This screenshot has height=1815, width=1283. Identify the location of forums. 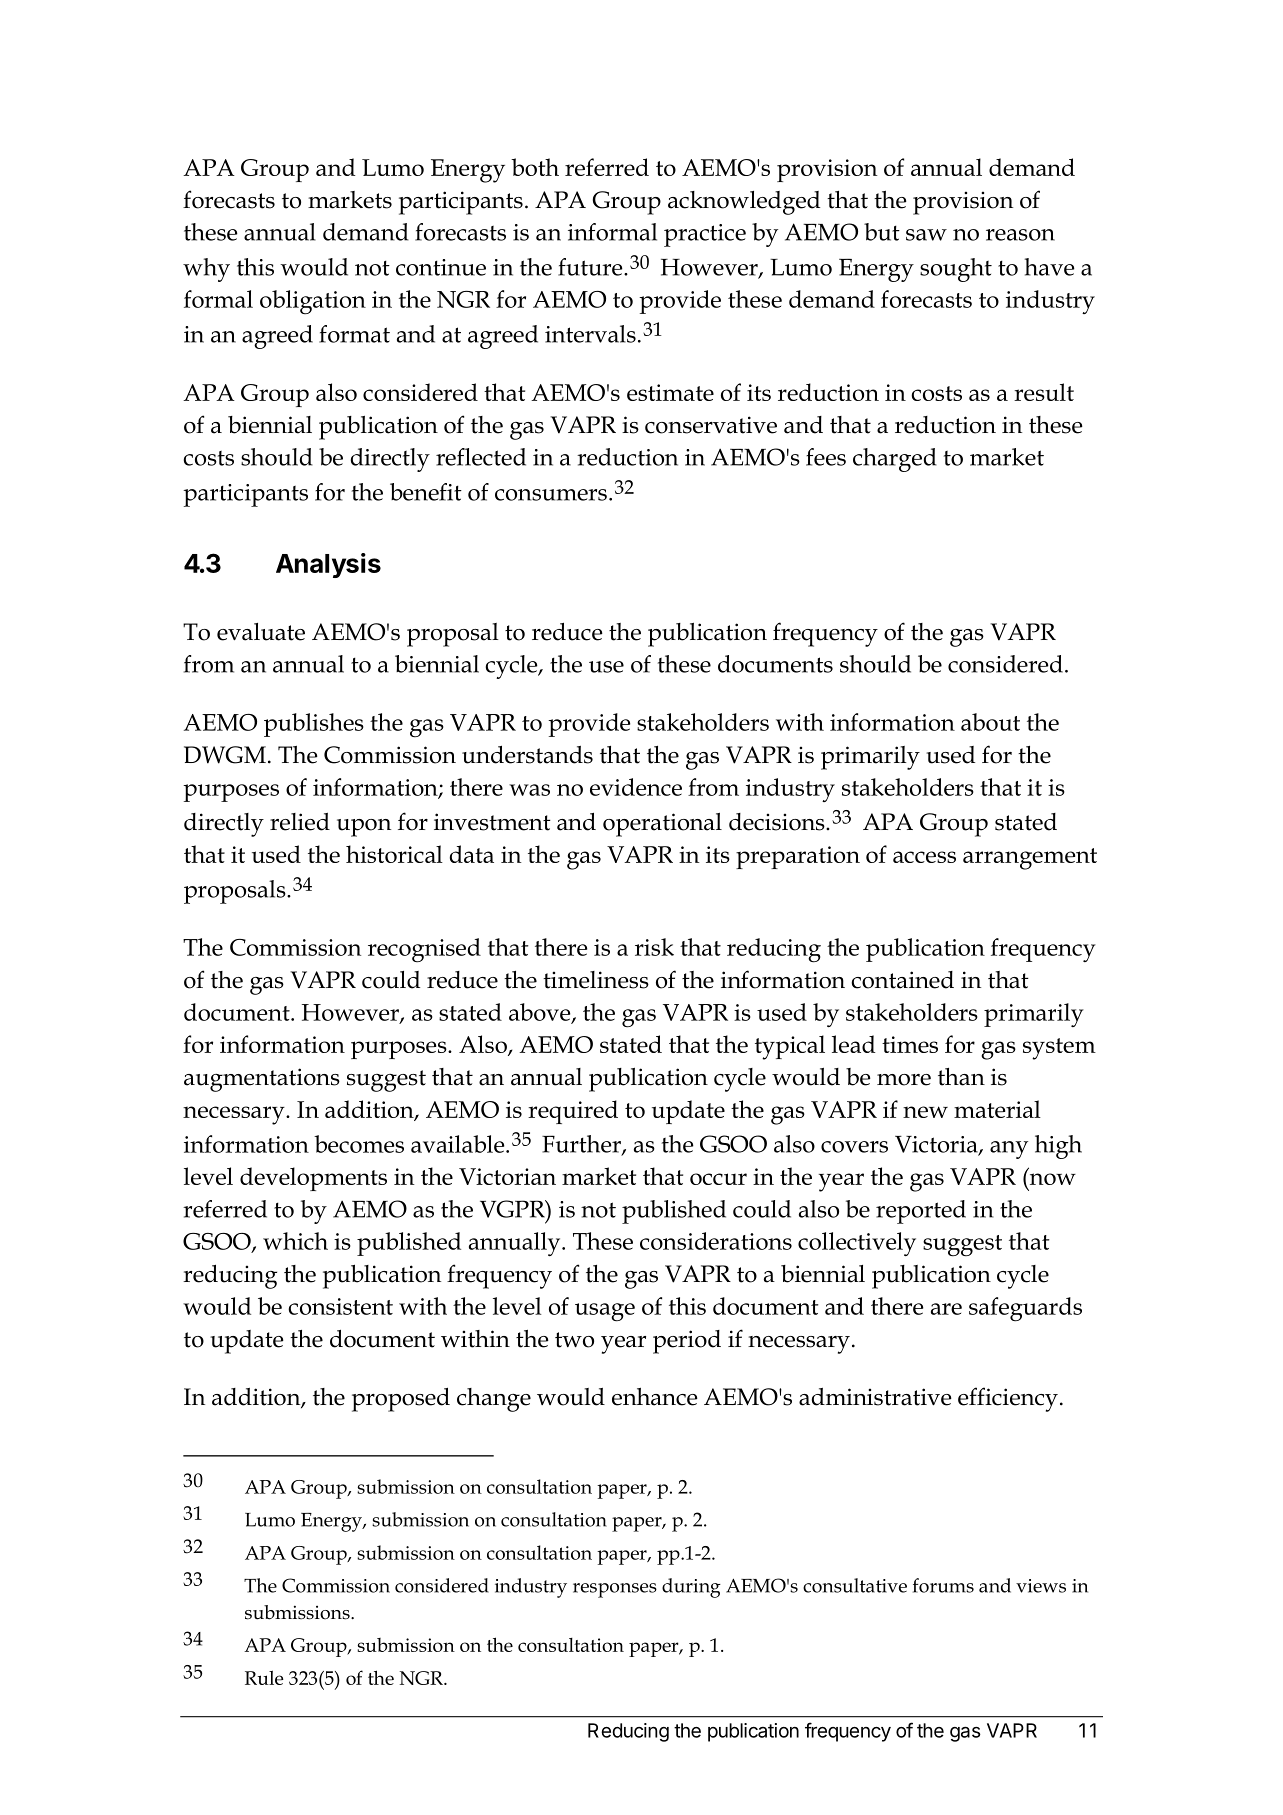
(943, 1585).
